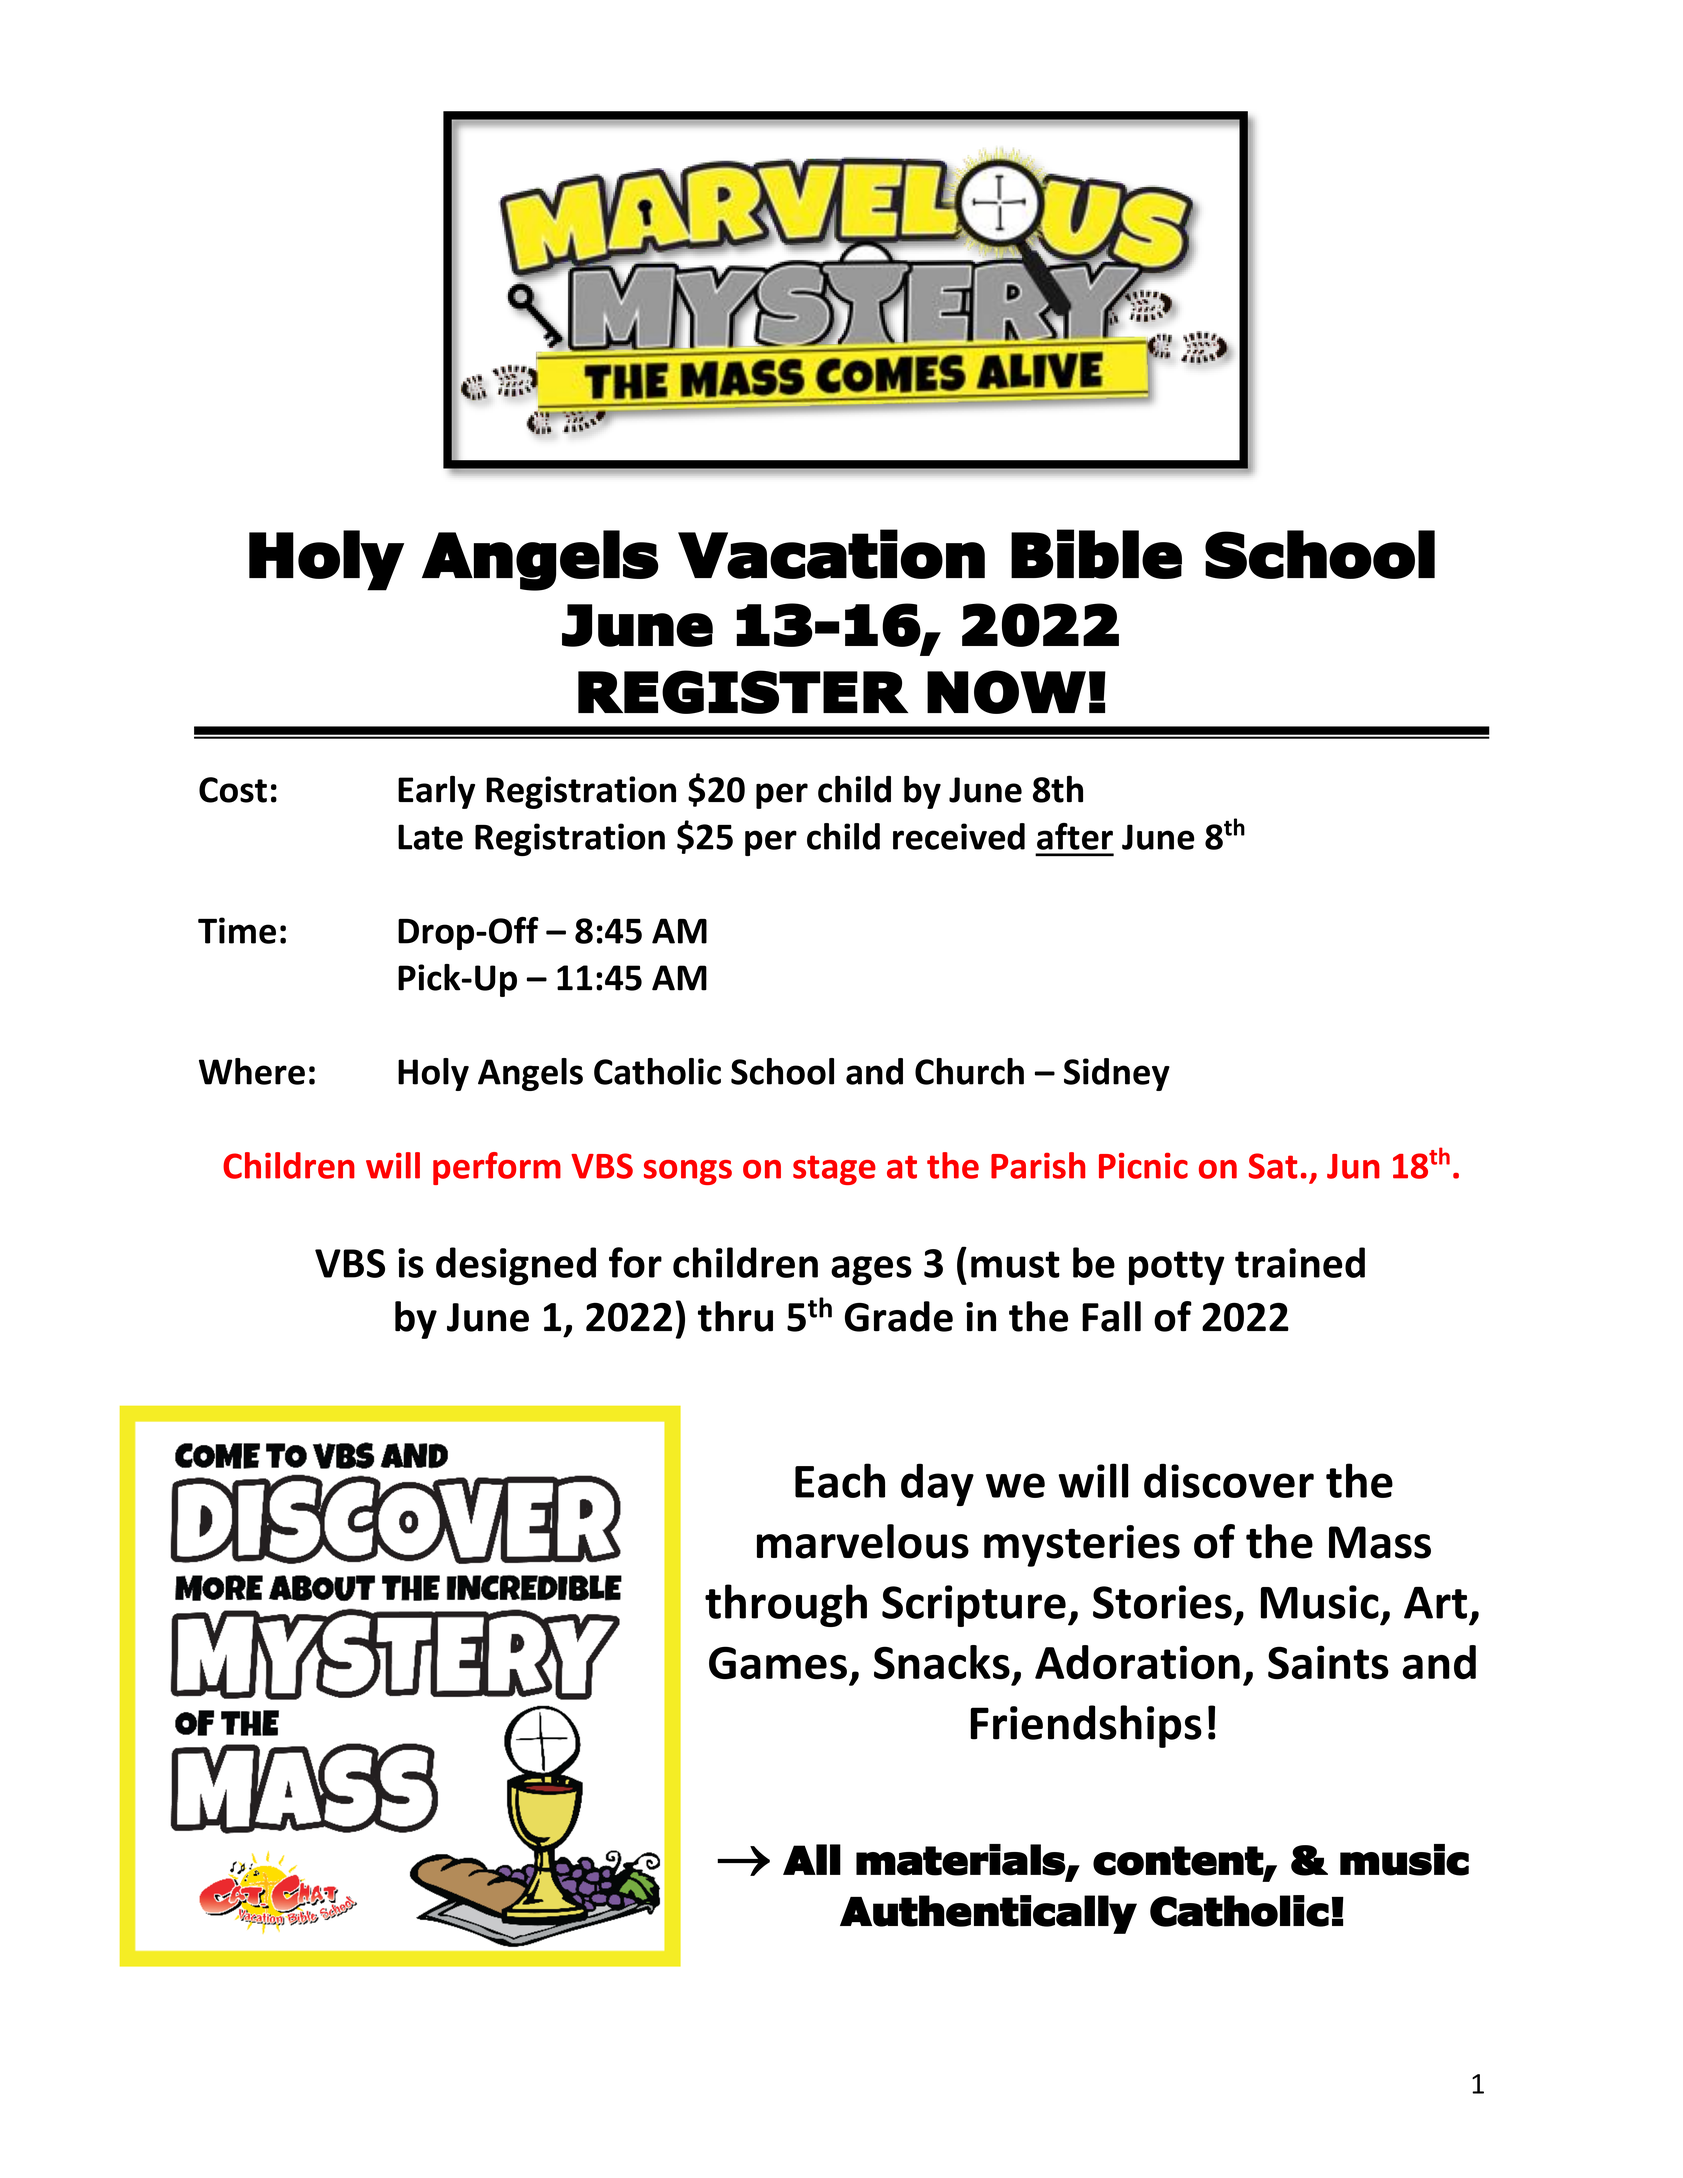 This document has height=2178, width=1683. What do you see at coordinates (436, 792) in the document?
I see `Early` at bounding box center [436, 792].
